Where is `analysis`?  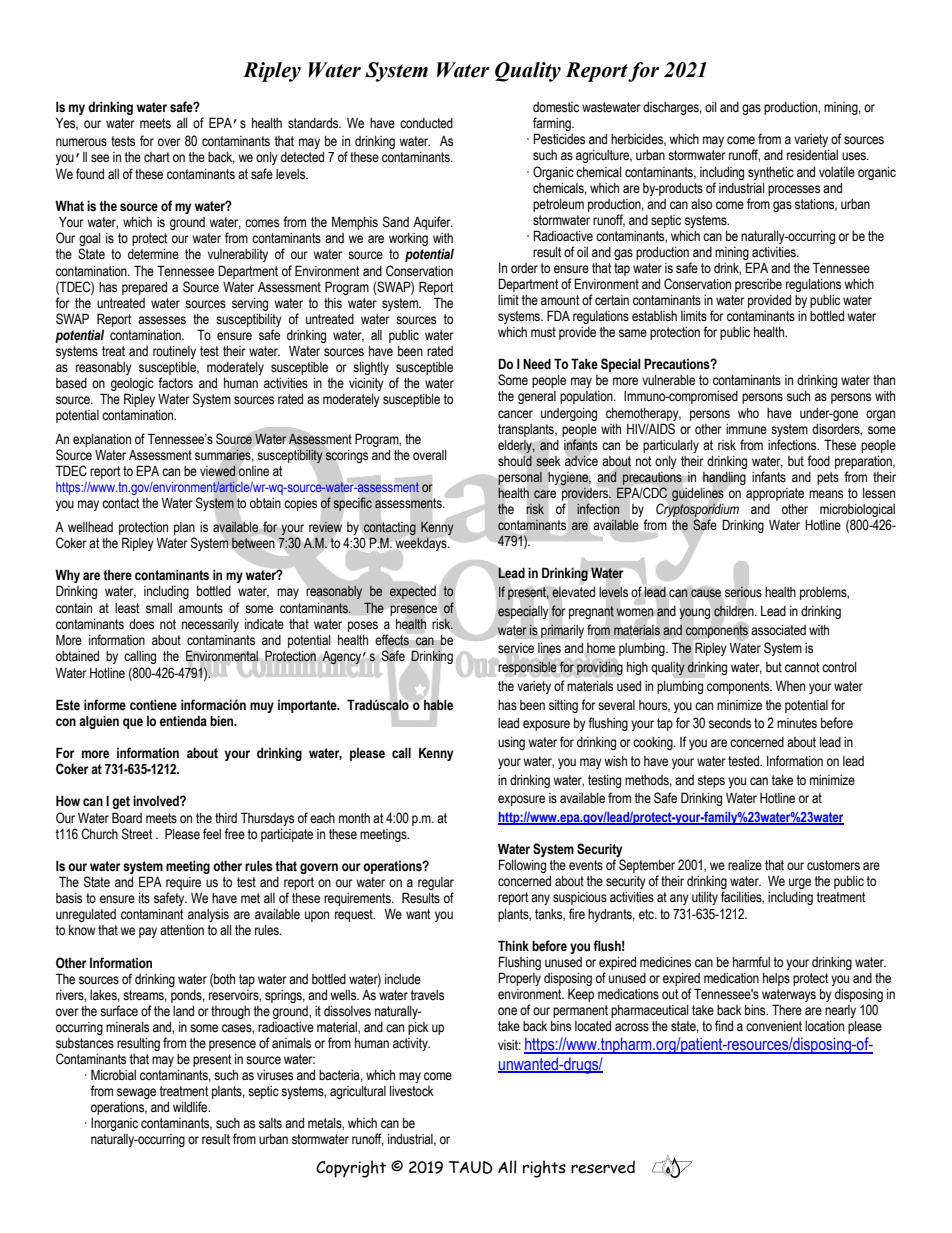
analysis is located at coordinates (208, 915).
